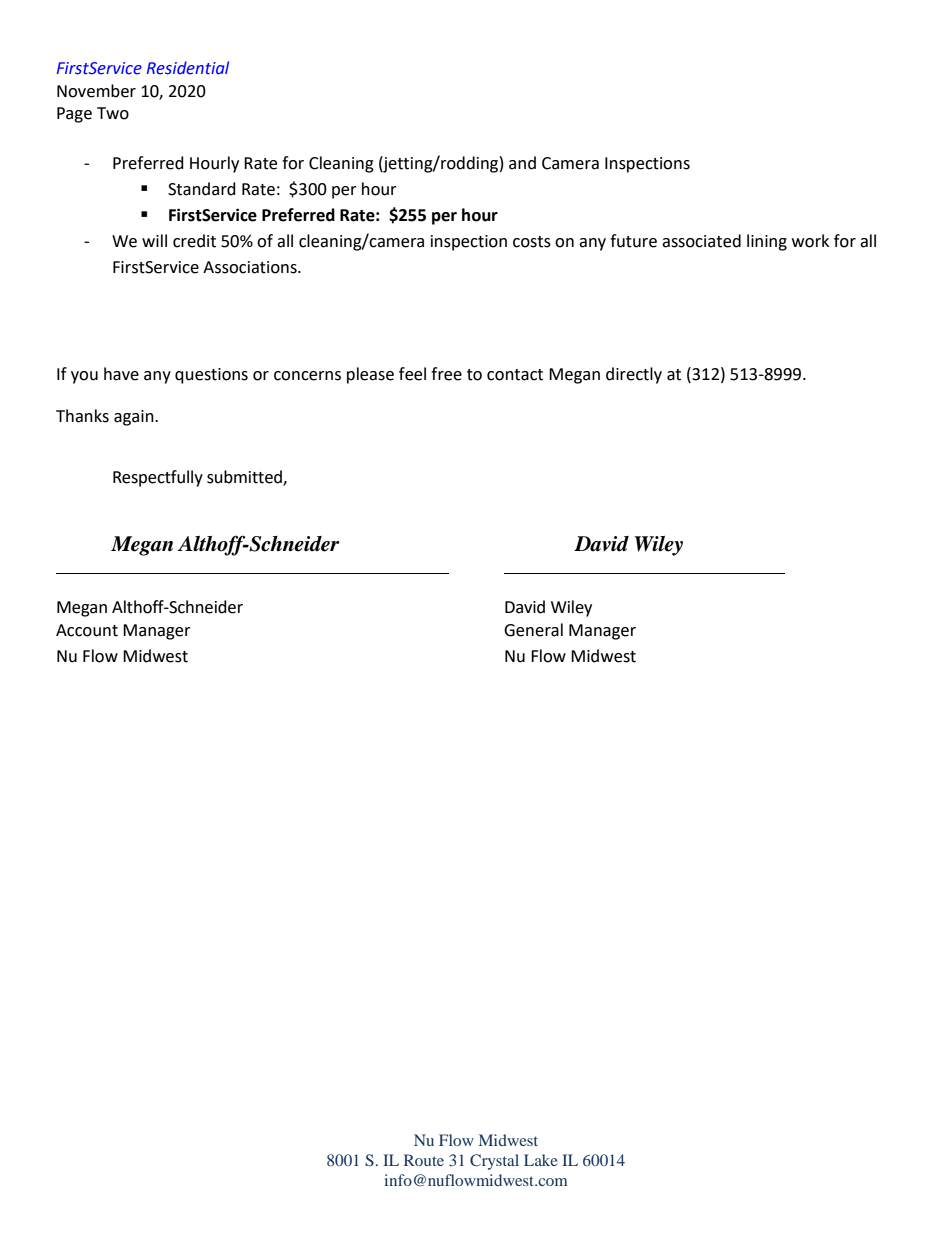 This screenshot has width=952, height=1233. I want to click on costs, so click(532, 242).
